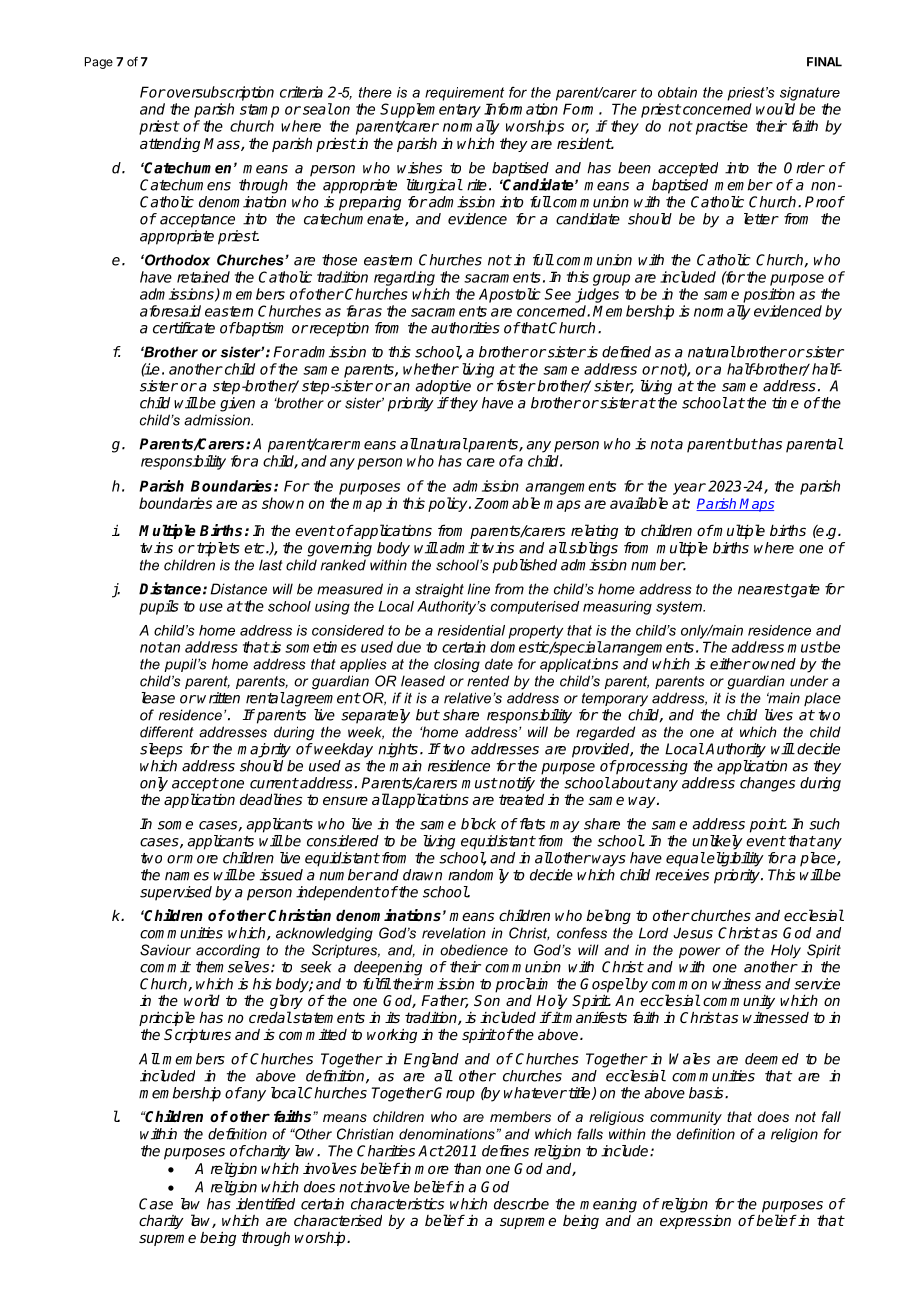  What do you see at coordinates (265, 1204) in the screenshot?
I see `identified` at bounding box center [265, 1204].
